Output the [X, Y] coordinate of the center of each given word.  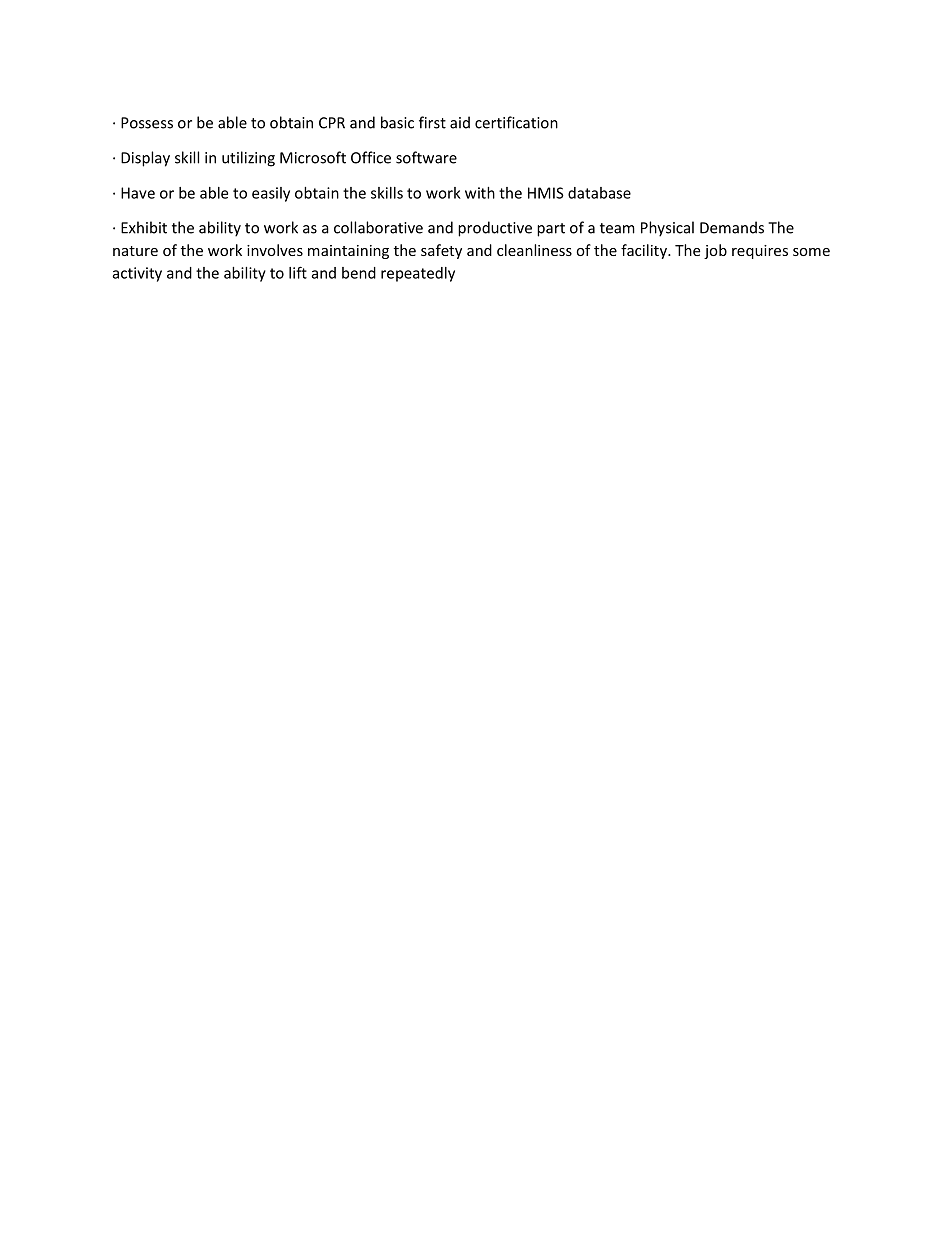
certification [516, 122]
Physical [667, 229]
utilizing [248, 159]
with [480, 193]
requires [760, 252]
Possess [147, 123]
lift [298, 272]
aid [460, 122]
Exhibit [144, 227]
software [426, 157]
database [599, 193]
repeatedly [418, 274]
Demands [732, 227]
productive [495, 229]
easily [271, 194]
